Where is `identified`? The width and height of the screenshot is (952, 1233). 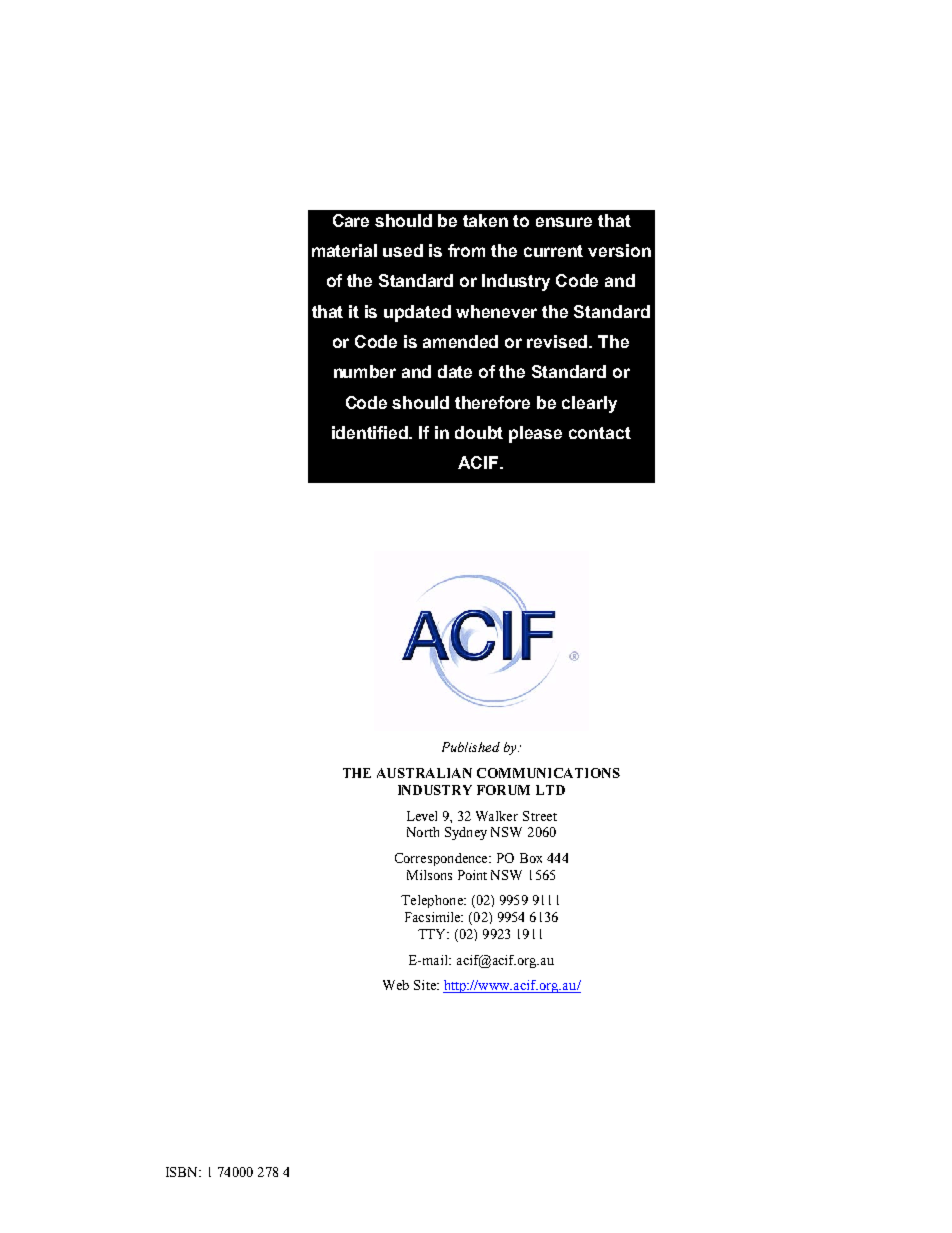
identified is located at coordinates (371, 432).
